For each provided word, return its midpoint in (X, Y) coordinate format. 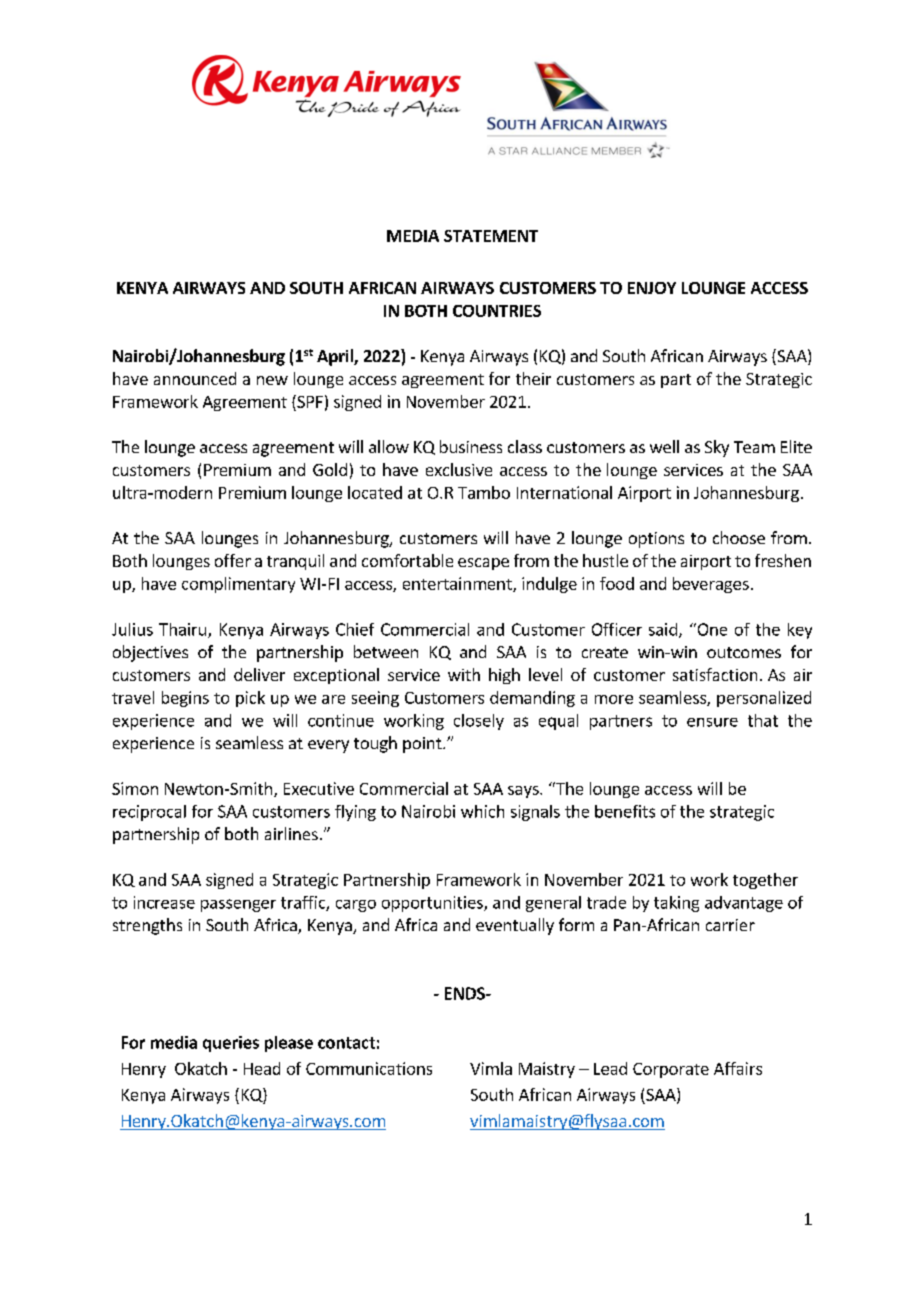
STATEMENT (491, 236)
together (765, 881)
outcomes (744, 652)
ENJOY (652, 288)
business (471, 446)
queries (231, 1044)
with (464, 674)
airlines (291, 833)
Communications (369, 1068)
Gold (330, 469)
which (482, 811)
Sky (717, 448)
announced (195, 378)
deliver (259, 674)
